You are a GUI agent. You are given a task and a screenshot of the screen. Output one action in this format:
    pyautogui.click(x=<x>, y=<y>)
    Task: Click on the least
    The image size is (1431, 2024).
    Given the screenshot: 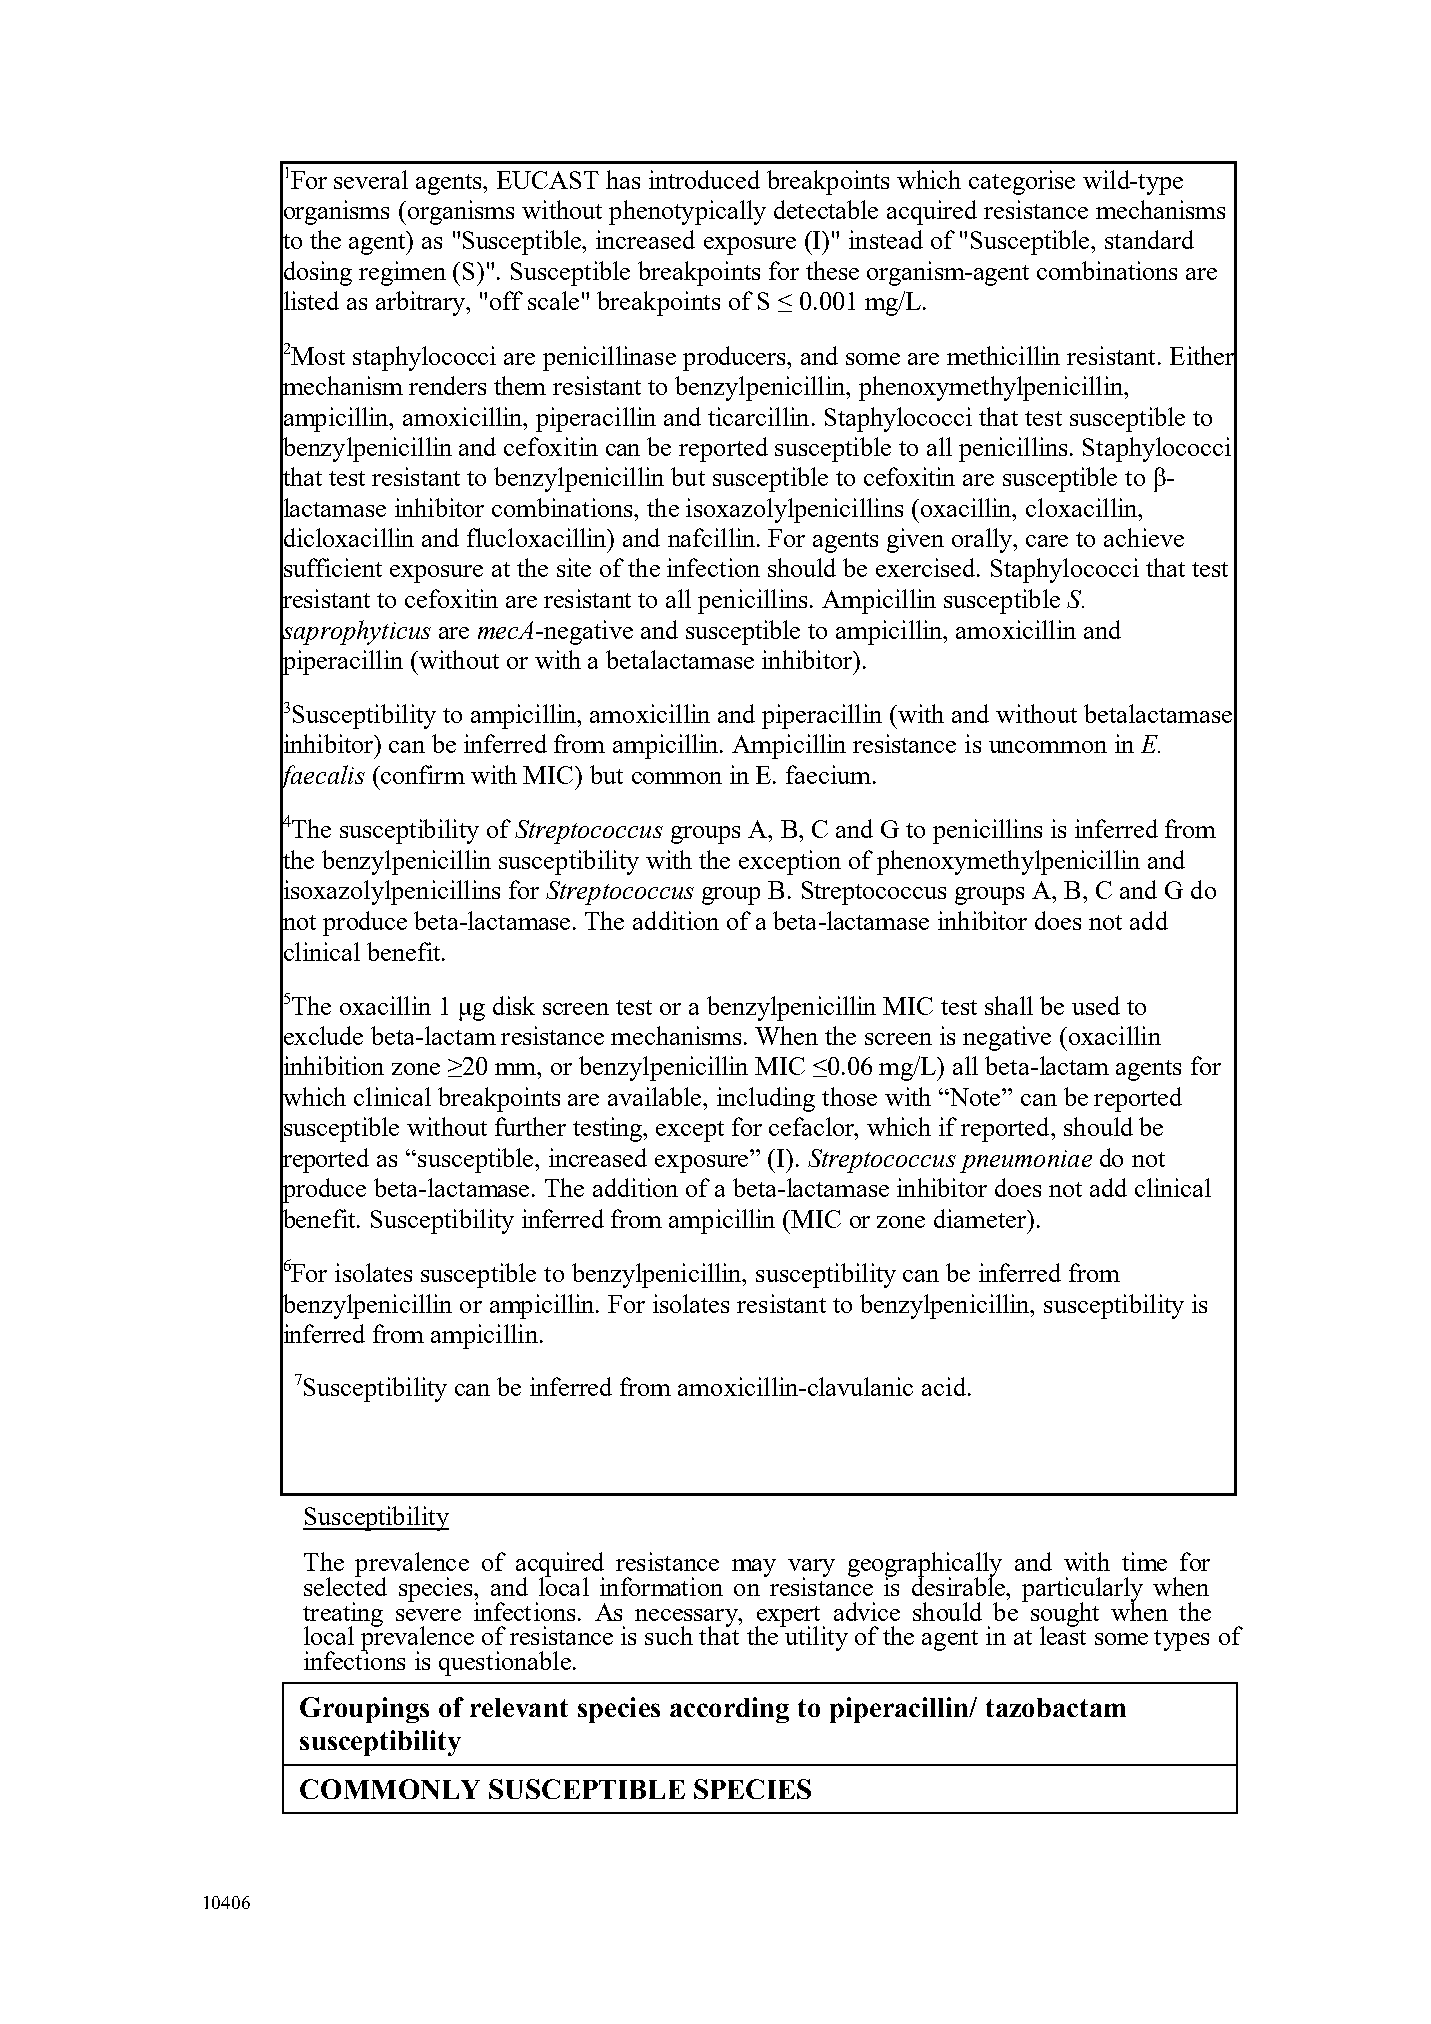 What is the action you would take?
    pyautogui.click(x=1063, y=1634)
